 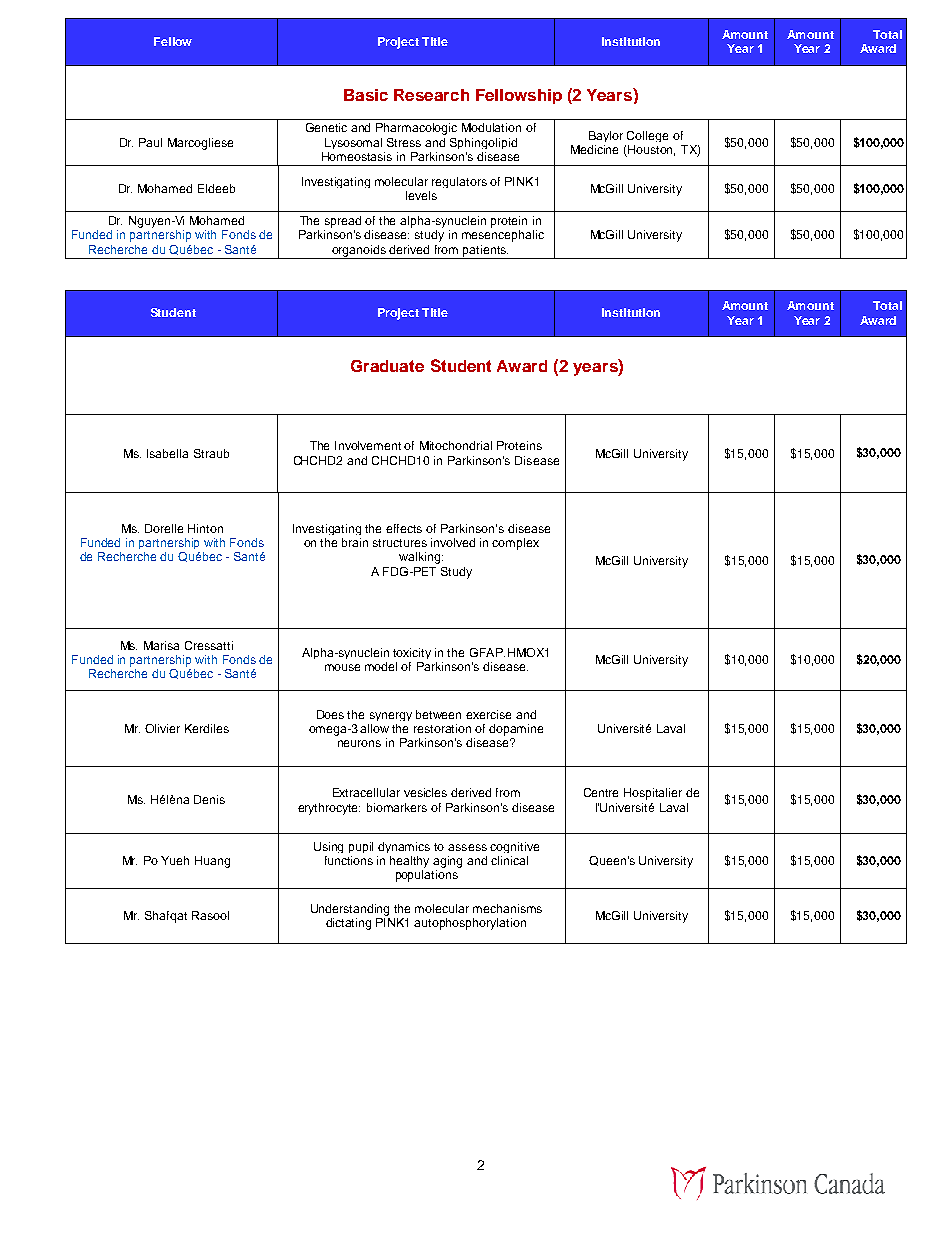 I want to click on Graduate, so click(x=387, y=366).
